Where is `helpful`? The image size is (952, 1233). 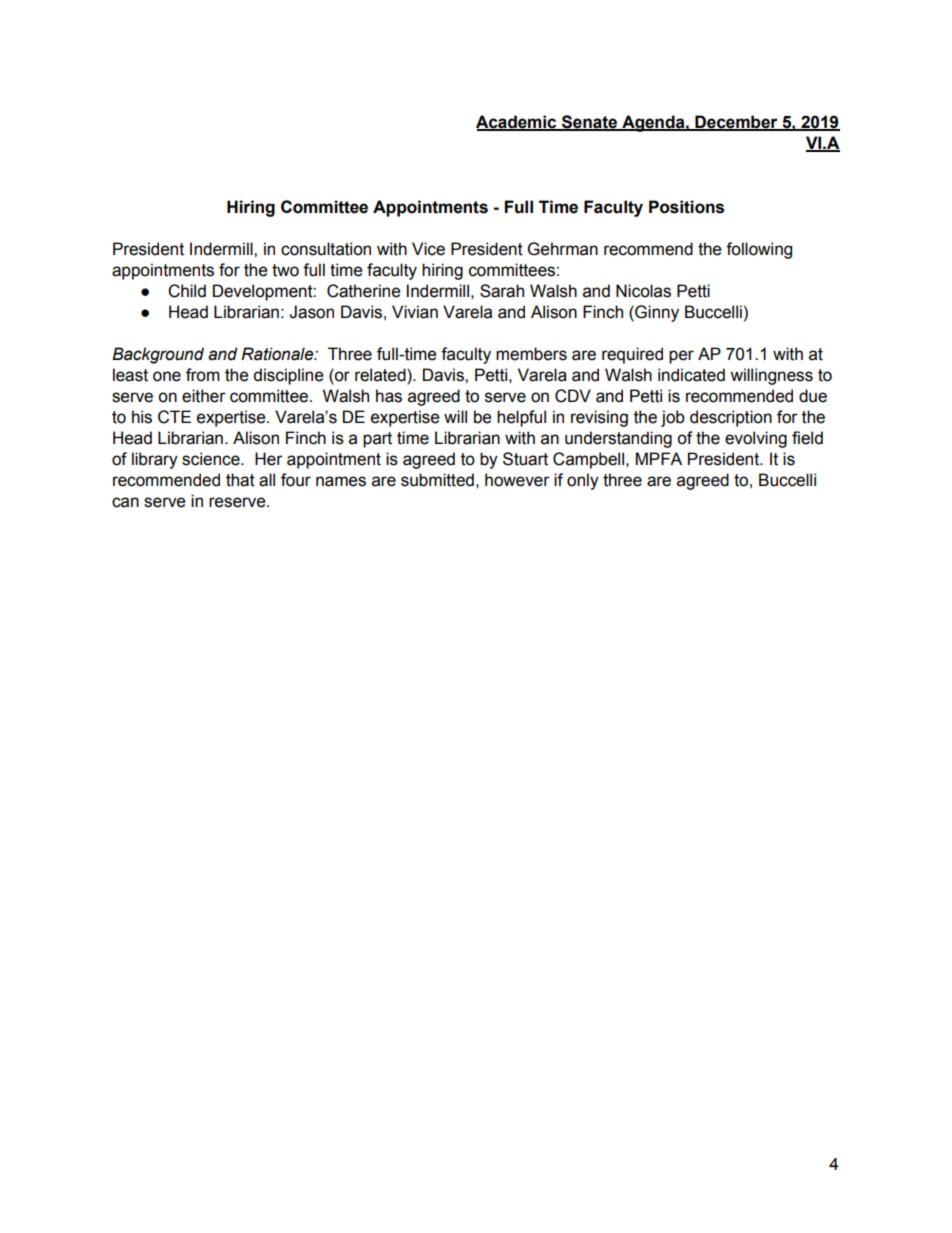 helpful is located at coordinates (521, 418).
